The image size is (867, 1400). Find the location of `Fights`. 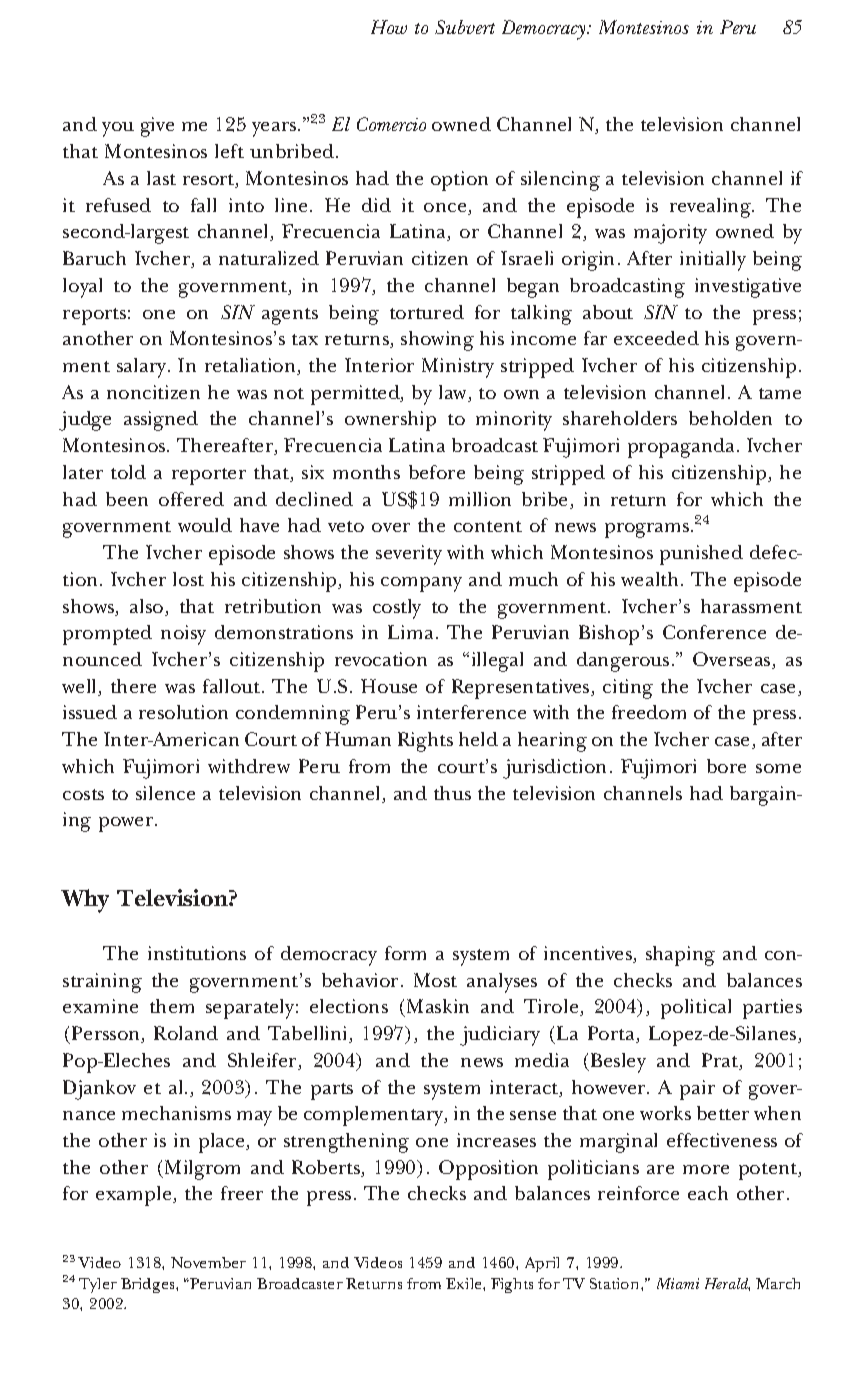

Fights is located at coordinates (512, 1285).
